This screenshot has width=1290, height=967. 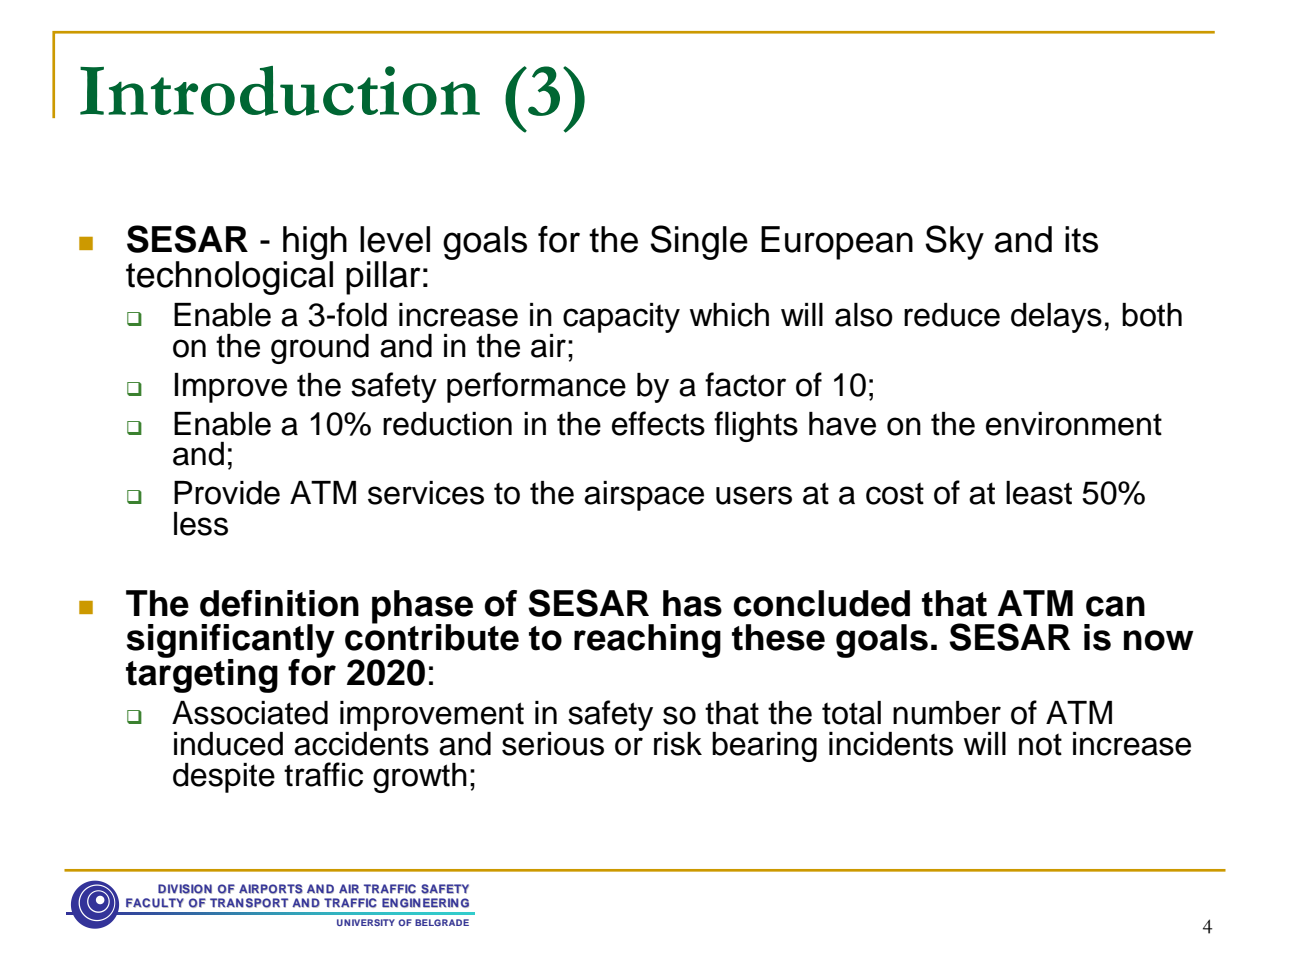 I want to click on accidents, so click(x=361, y=743).
